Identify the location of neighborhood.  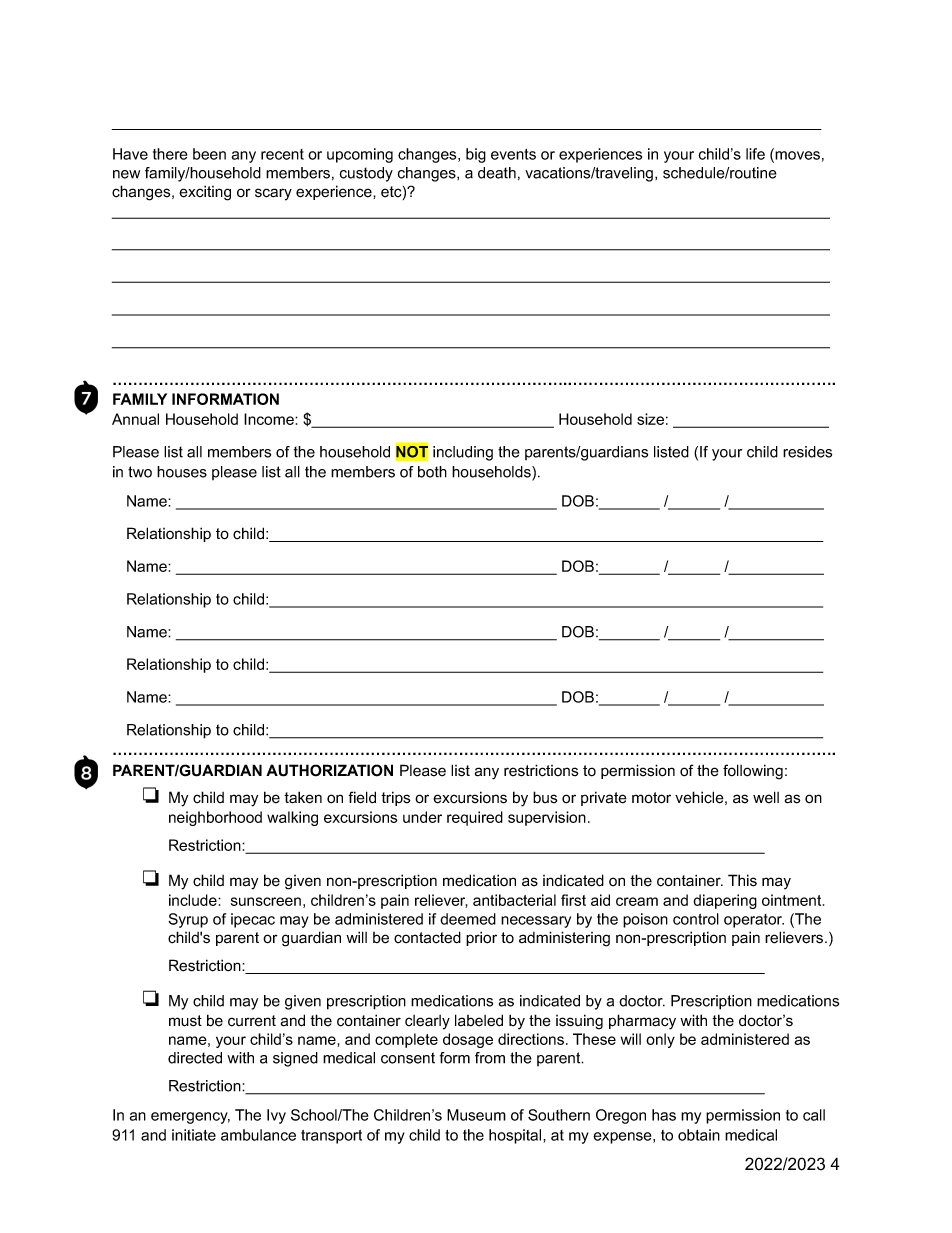
(215, 818).
